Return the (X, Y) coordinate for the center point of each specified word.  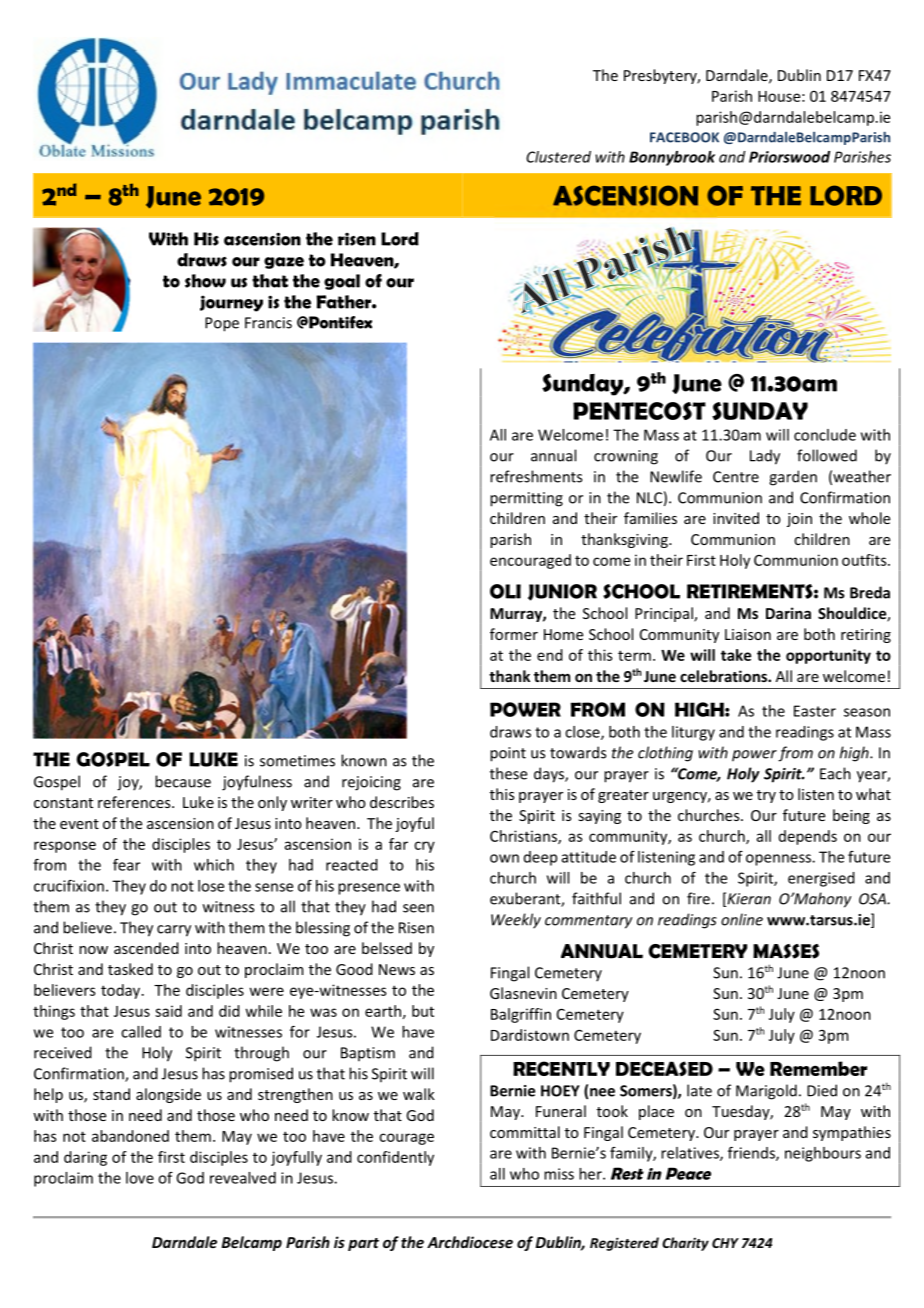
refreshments (536, 476)
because (183, 781)
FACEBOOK (684, 137)
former (514, 634)
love (140, 1178)
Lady (765, 457)
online (742, 919)
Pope (222, 324)
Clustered (558, 157)
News (397, 969)
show (205, 281)
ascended (146, 948)
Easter (815, 711)
